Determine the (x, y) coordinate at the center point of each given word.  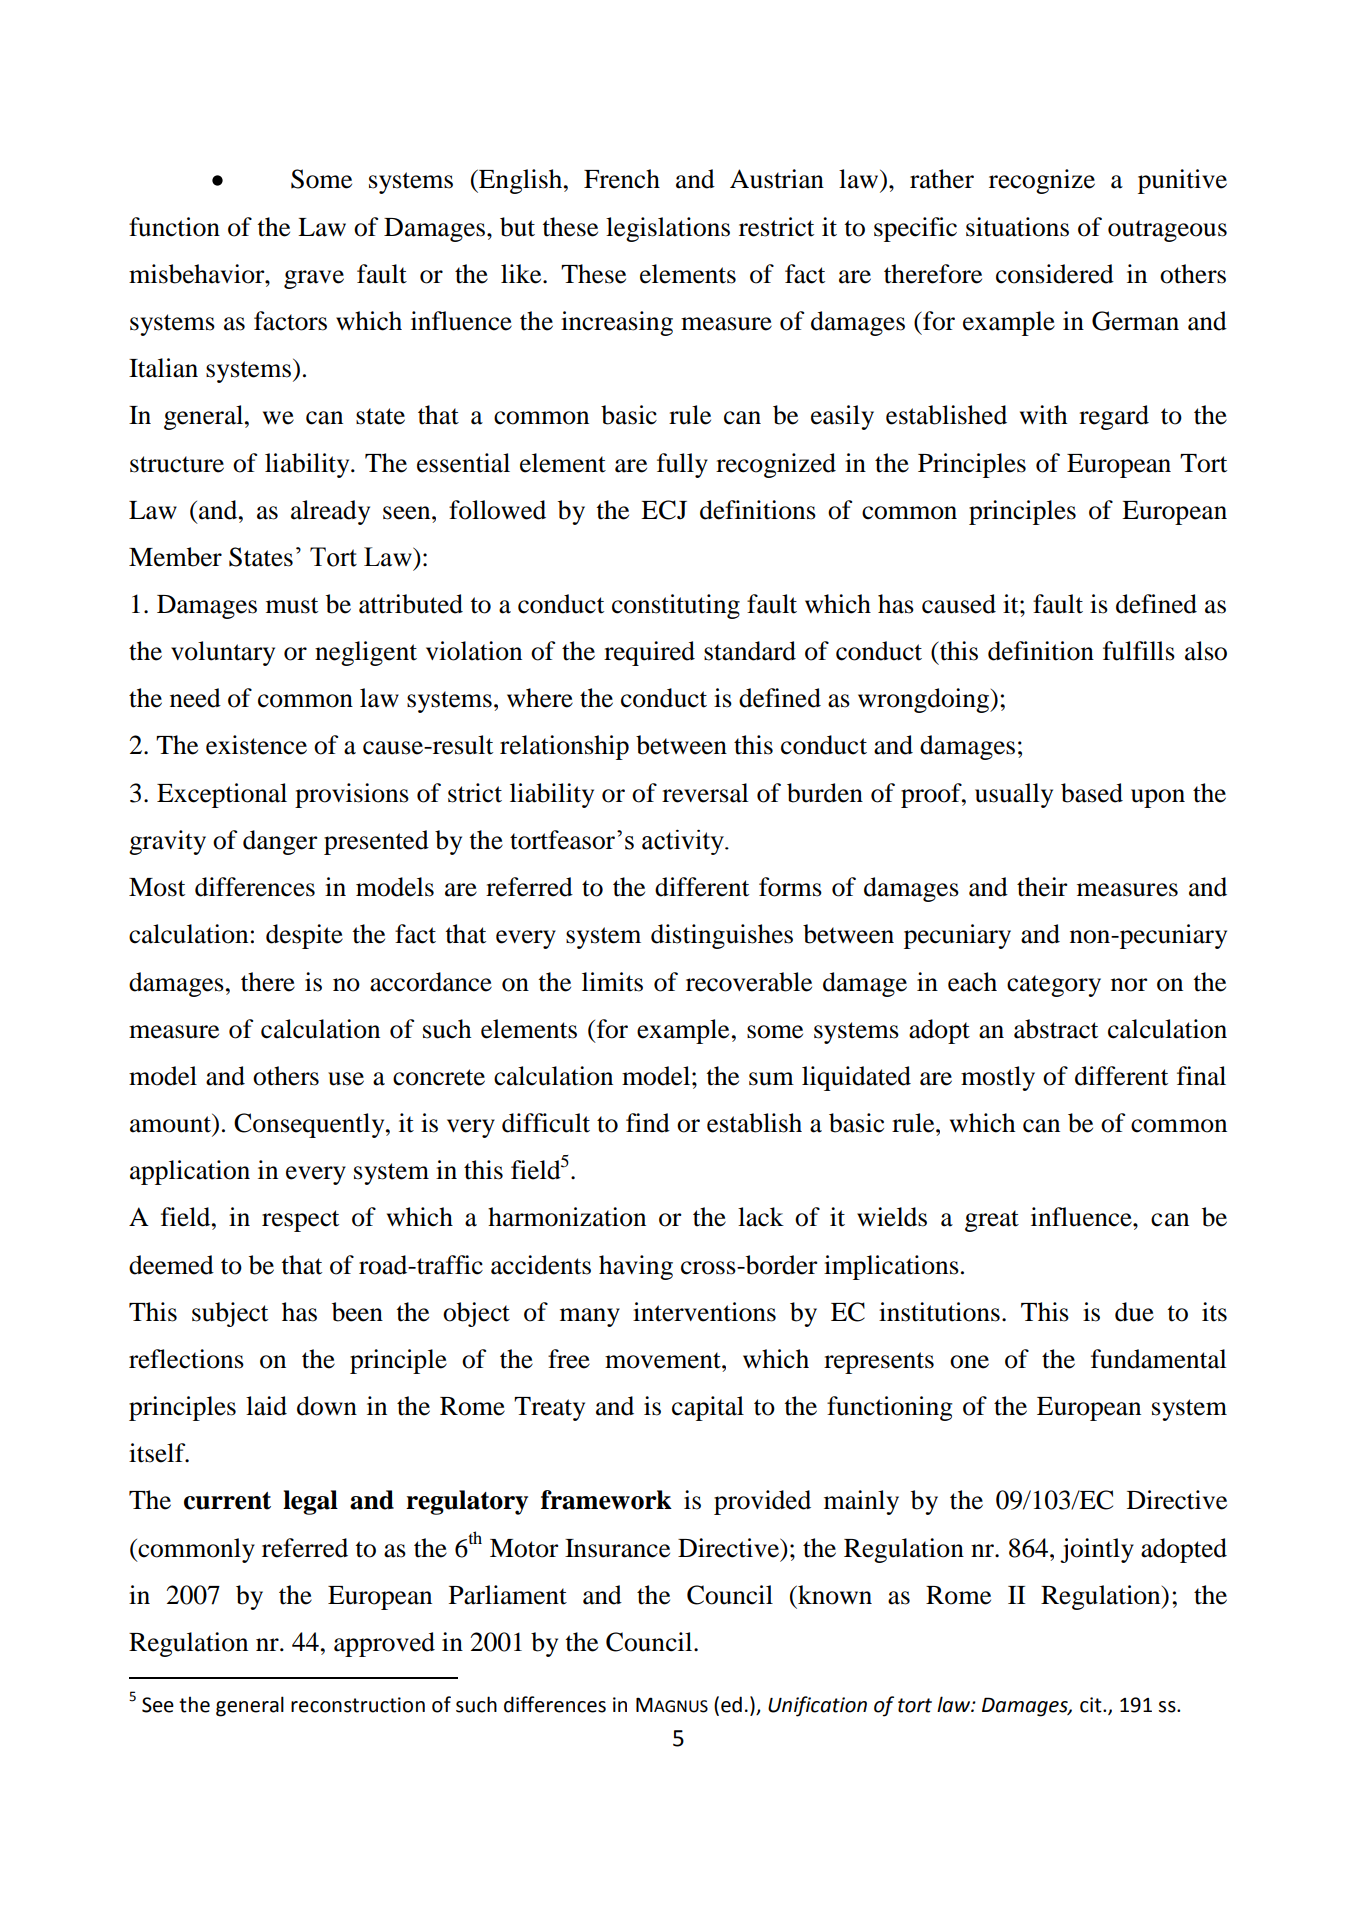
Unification (817, 1706)
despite (304, 936)
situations (1017, 227)
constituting (676, 606)
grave (314, 279)
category (1054, 986)
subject (230, 1314)
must (292, 605)
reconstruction (358, 1705)
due (1134, 1312)
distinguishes (722, 936)
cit (1092, 1705)
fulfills (1139, 651)
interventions (704, 1312)
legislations (668, 229)
